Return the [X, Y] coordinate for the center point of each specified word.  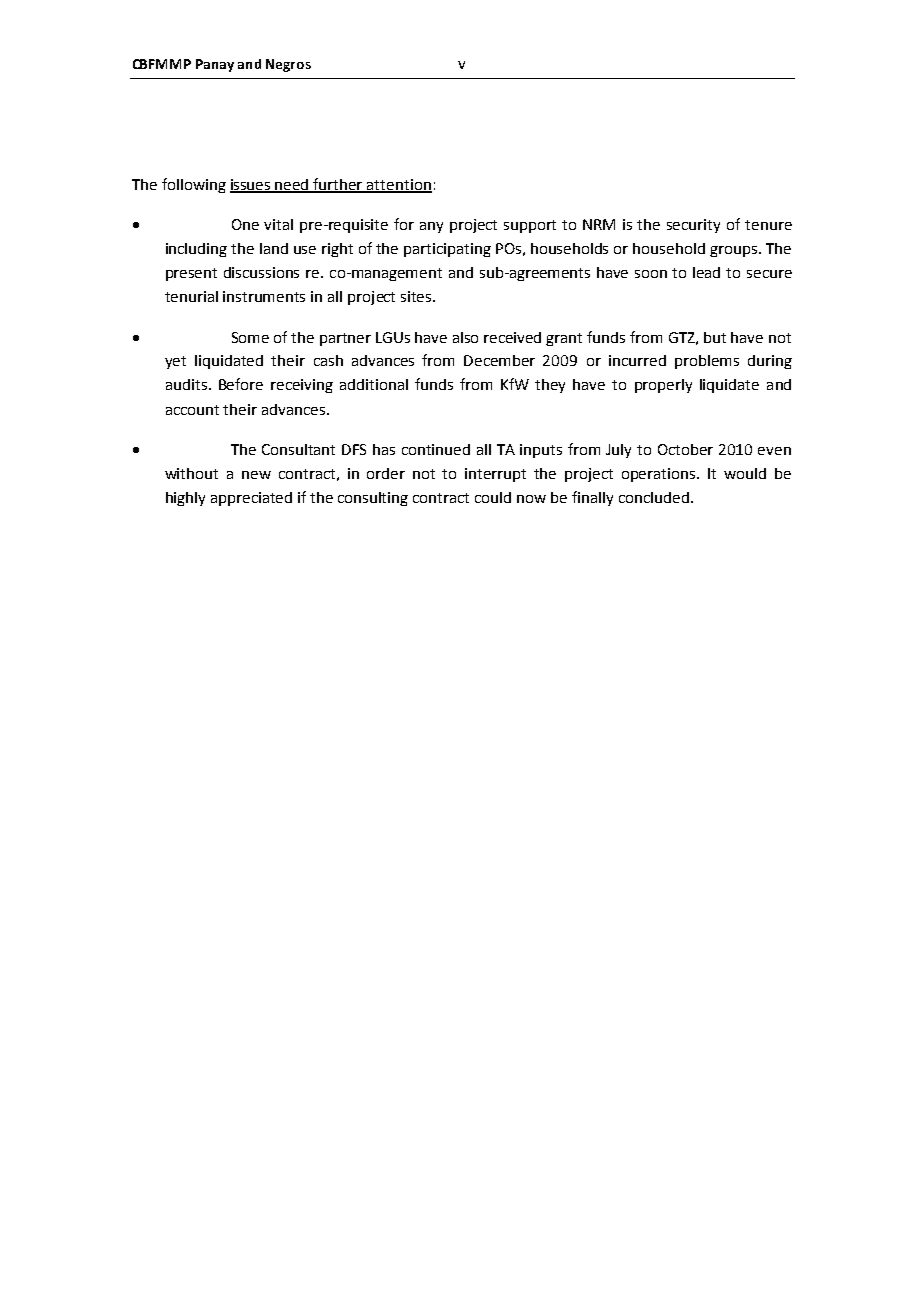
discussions [261, 272]
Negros [288, 65]
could [493, 497]
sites [417, 296]
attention [398, 186]
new [256, 475]
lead [706, 272]
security [693, 226]
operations [660, 475]
